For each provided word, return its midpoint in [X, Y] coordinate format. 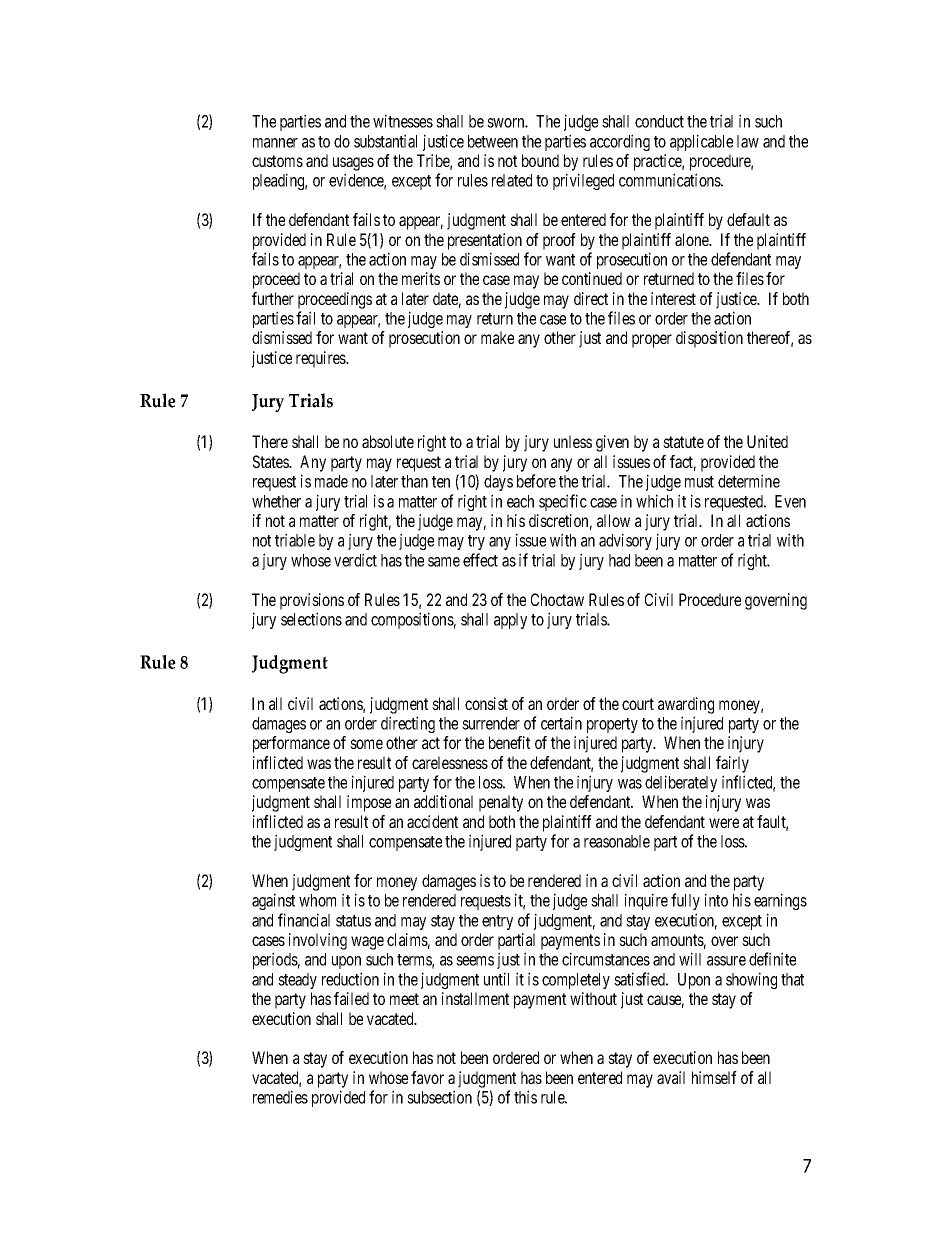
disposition [709, 339]
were [724, 823]
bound [540, 160]
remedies [280, 1097]
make [497, 337]
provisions [312, 601]
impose [369, 803]
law [748, 141]
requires [321, 359]
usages [353, 164]
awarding [686, 705]
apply [510, 621]
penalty [501, 803]
